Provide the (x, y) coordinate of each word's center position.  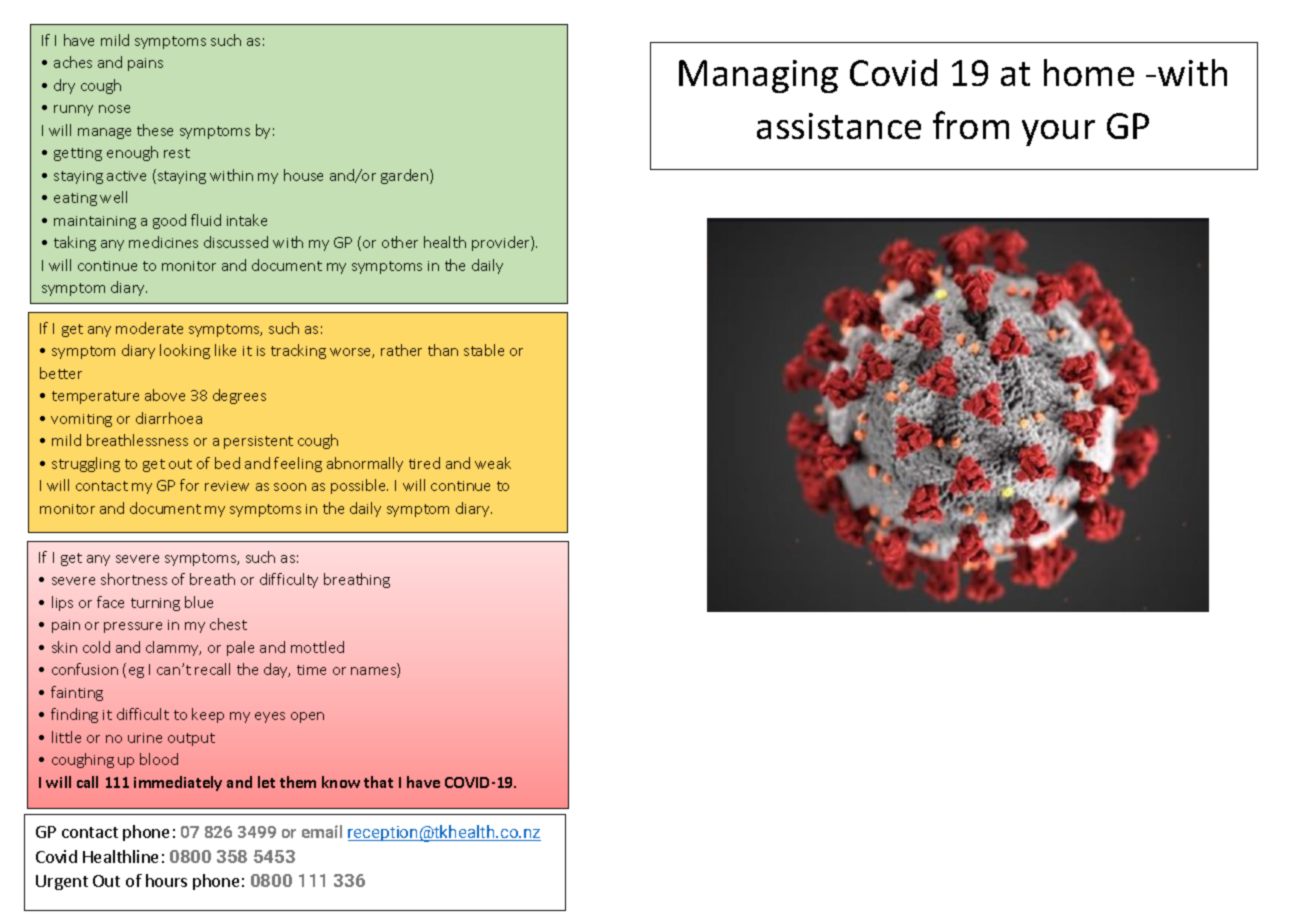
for (189, 485)
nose (114, 109)
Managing (758, 76)
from (971, 125)
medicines (163, 242)
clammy (173, 648)
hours (166, 880)
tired (424, 463)
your (1058, 133)
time (311, 670)
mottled (317, 647)
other (400, 242)
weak (493, 463)
